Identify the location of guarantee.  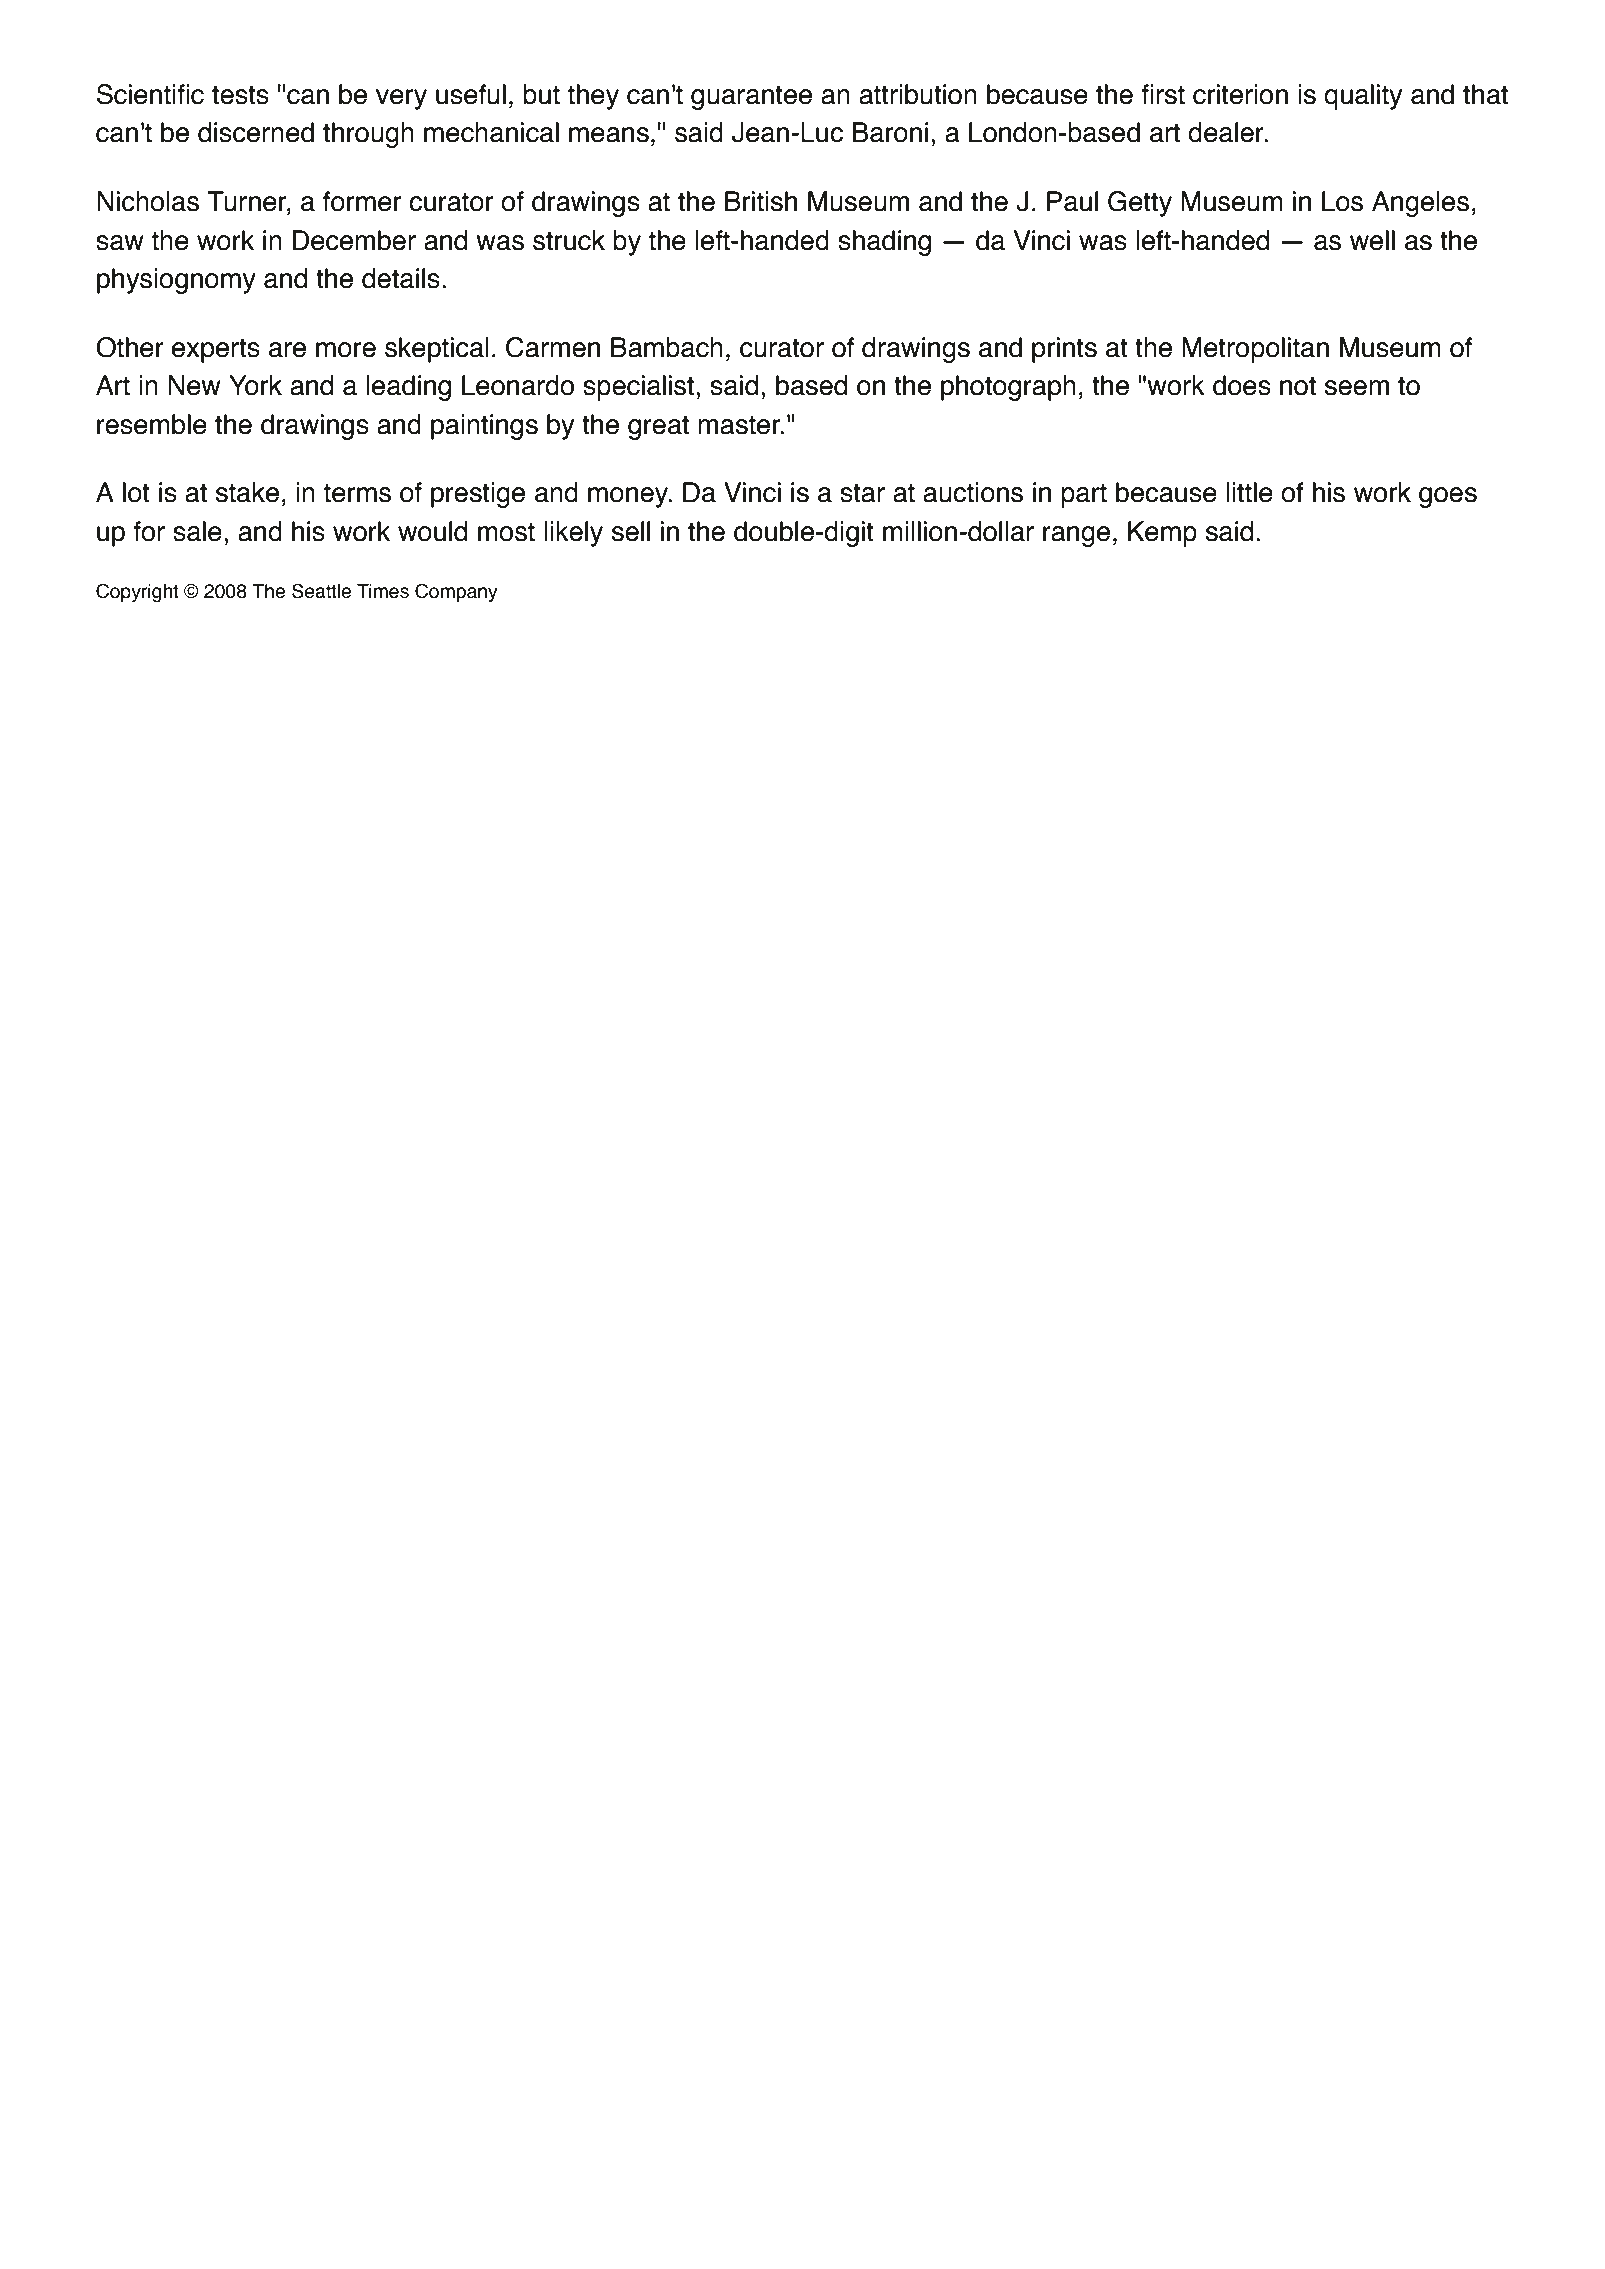
(751, 97).
